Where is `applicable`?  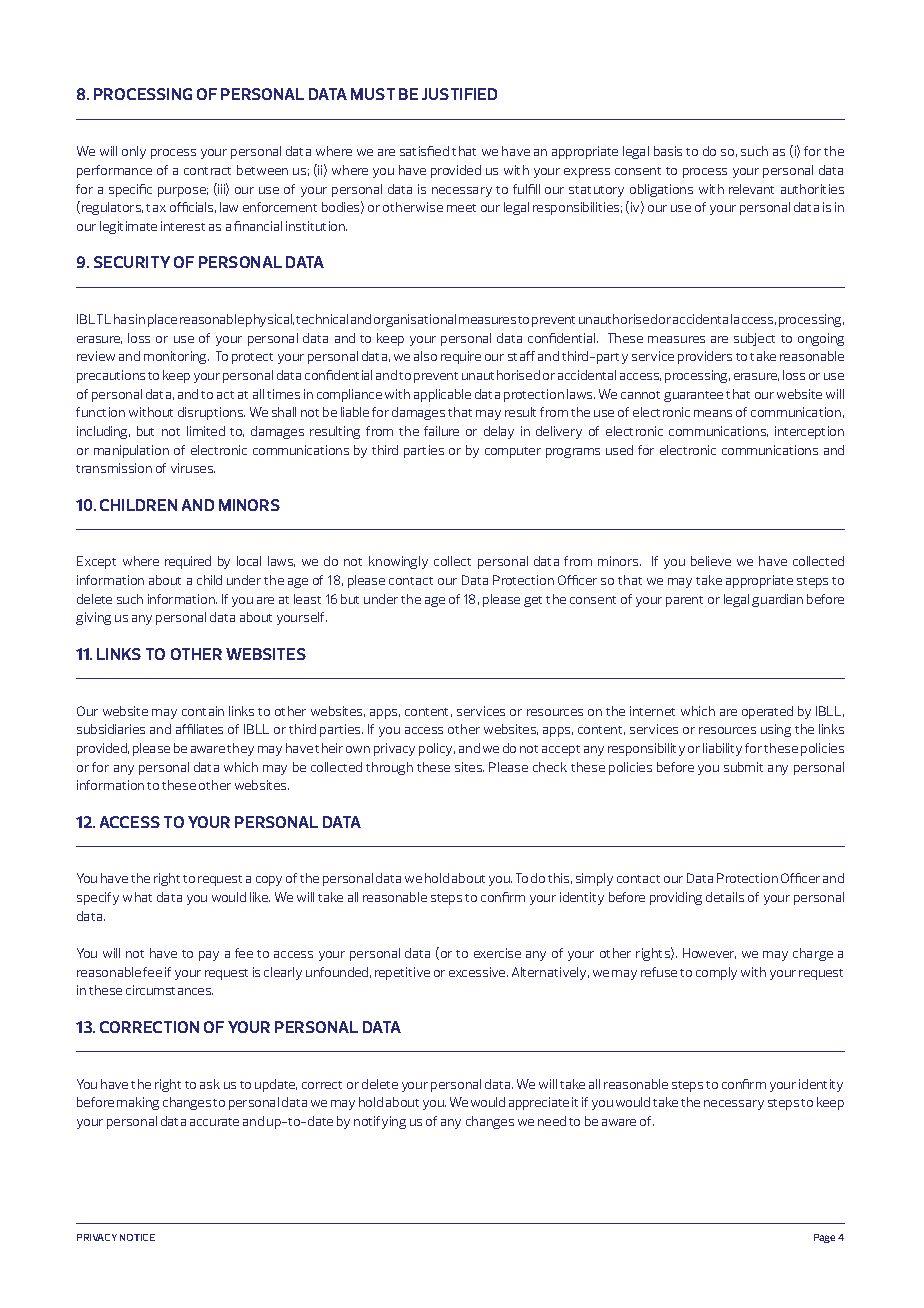 applicable is located at coordinates (442, 395).
